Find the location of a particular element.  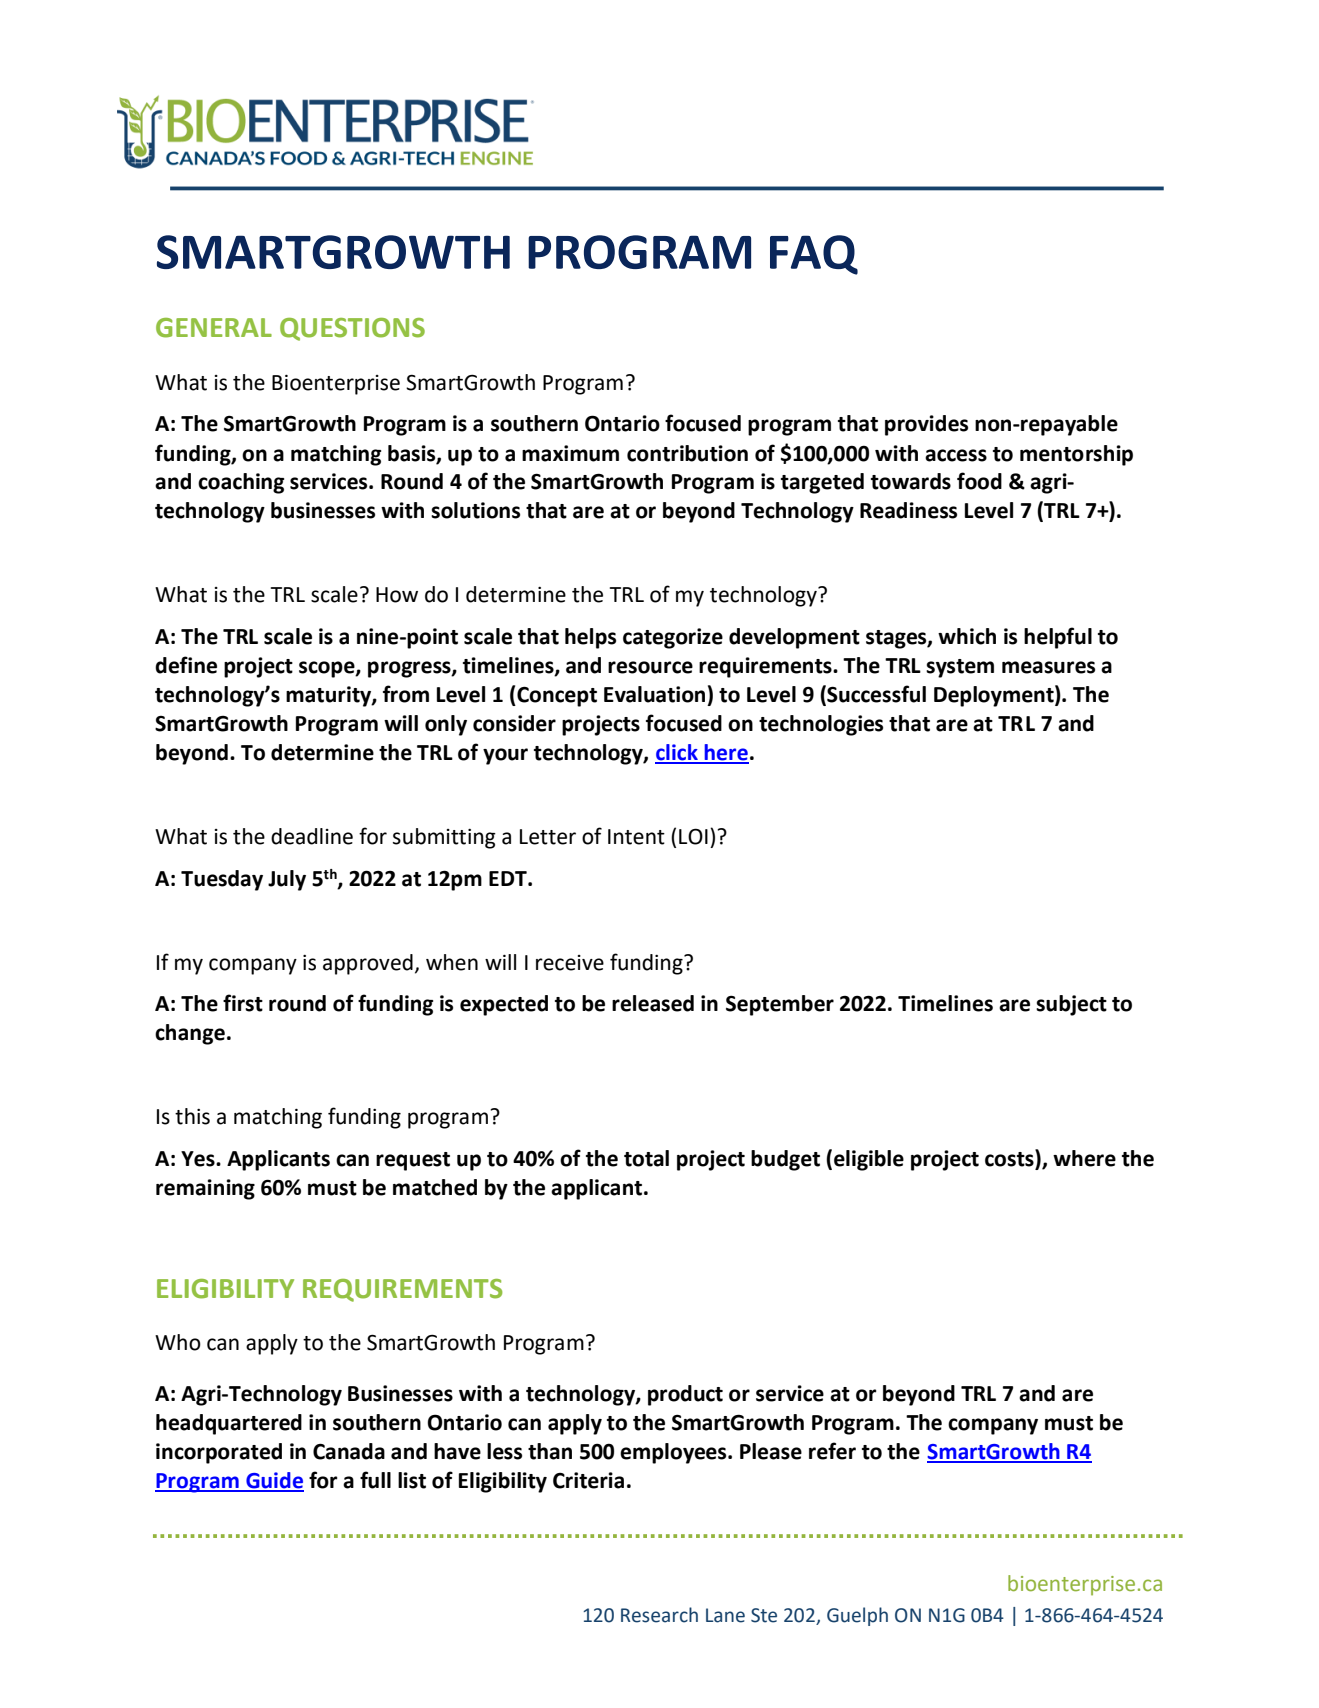

Readiness is located at coordinates (908, 510).
